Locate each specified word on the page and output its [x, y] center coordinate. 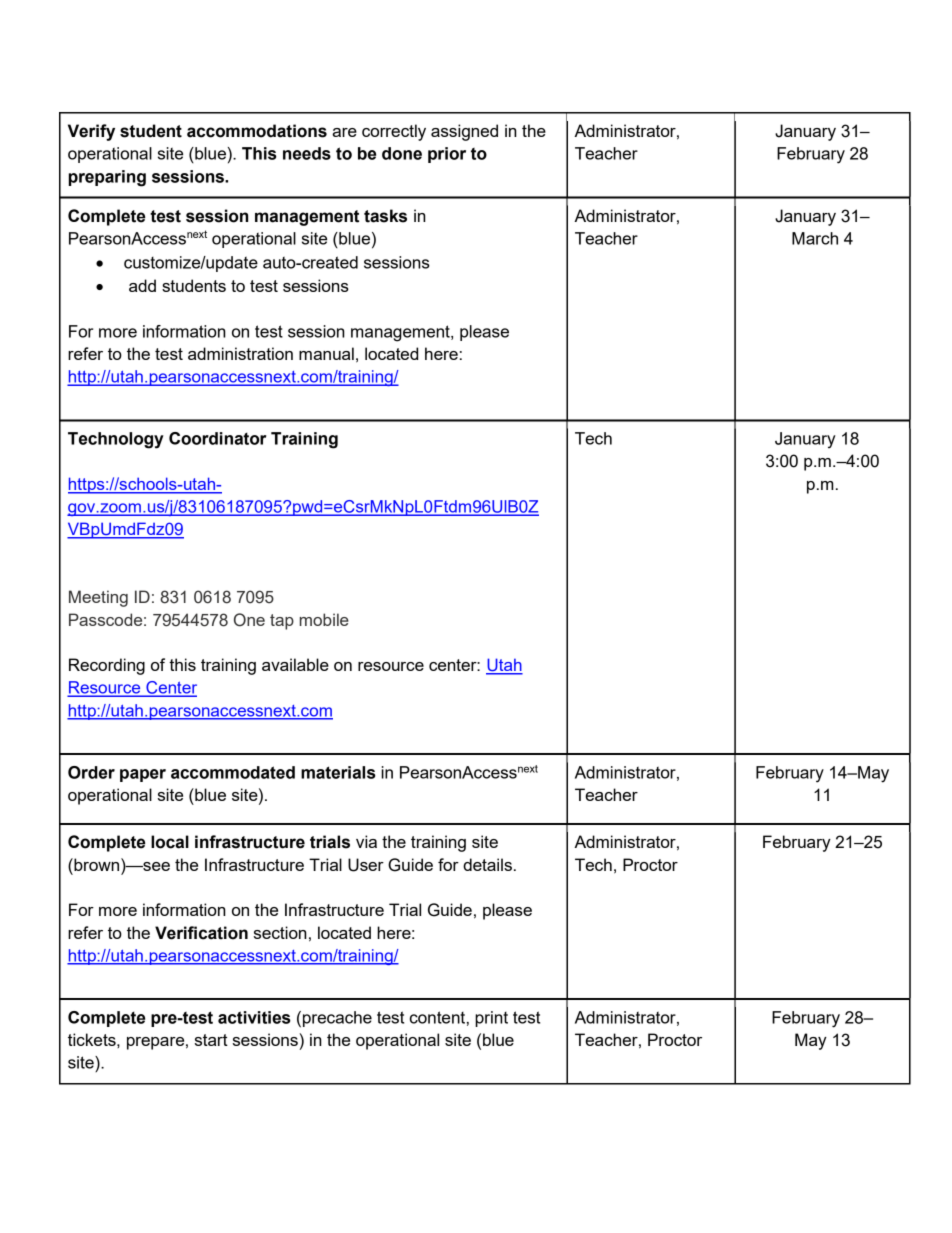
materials [338, 772]
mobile [324, 619]
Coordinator [217, 438]
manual [326, 353]
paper [143, 775]
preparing [107, 178]
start [211, 1040]
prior [447, 155]
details [487, 864]
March [815, 238]
